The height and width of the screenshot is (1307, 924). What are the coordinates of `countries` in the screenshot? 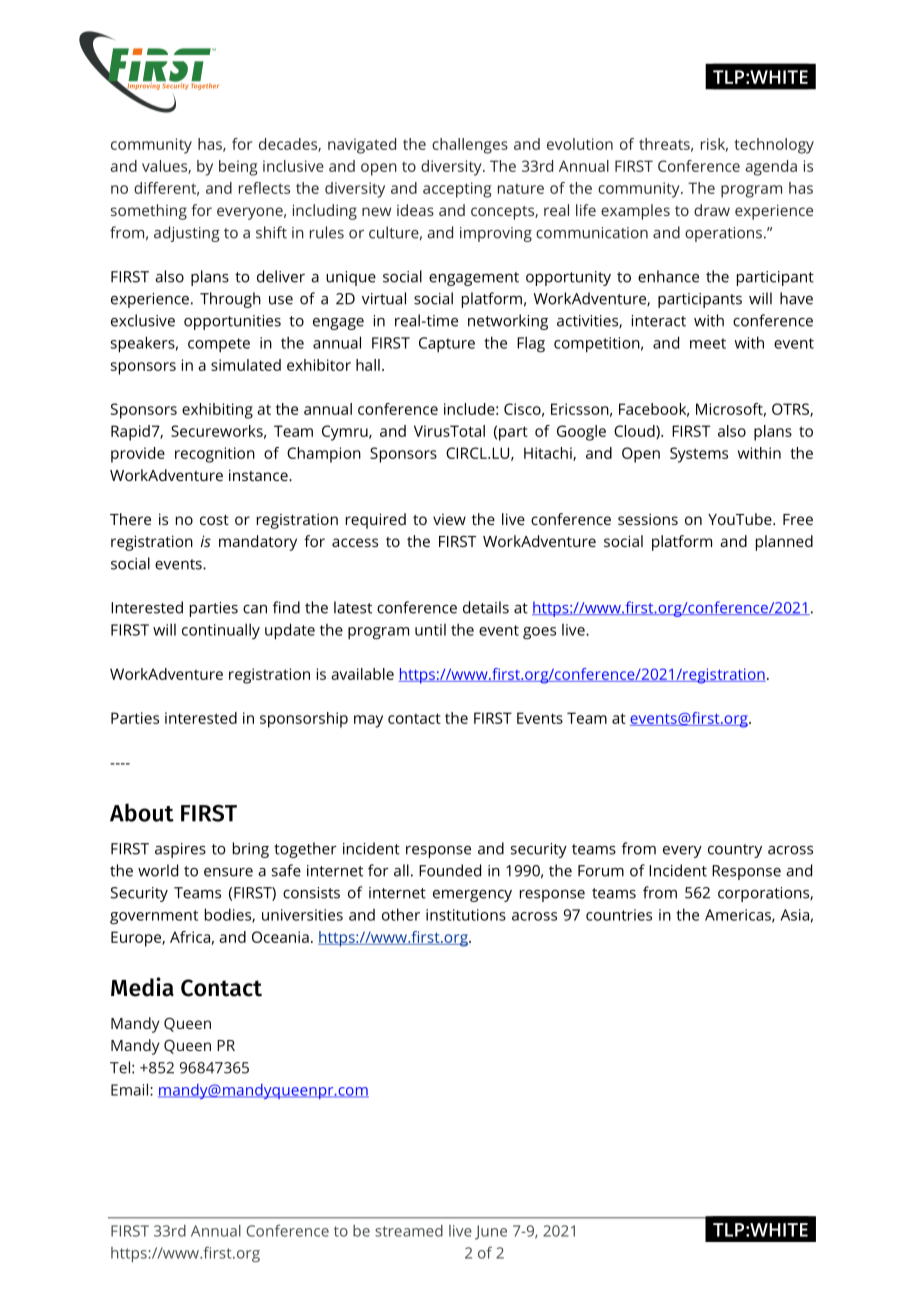 It's located at (619, 915).
